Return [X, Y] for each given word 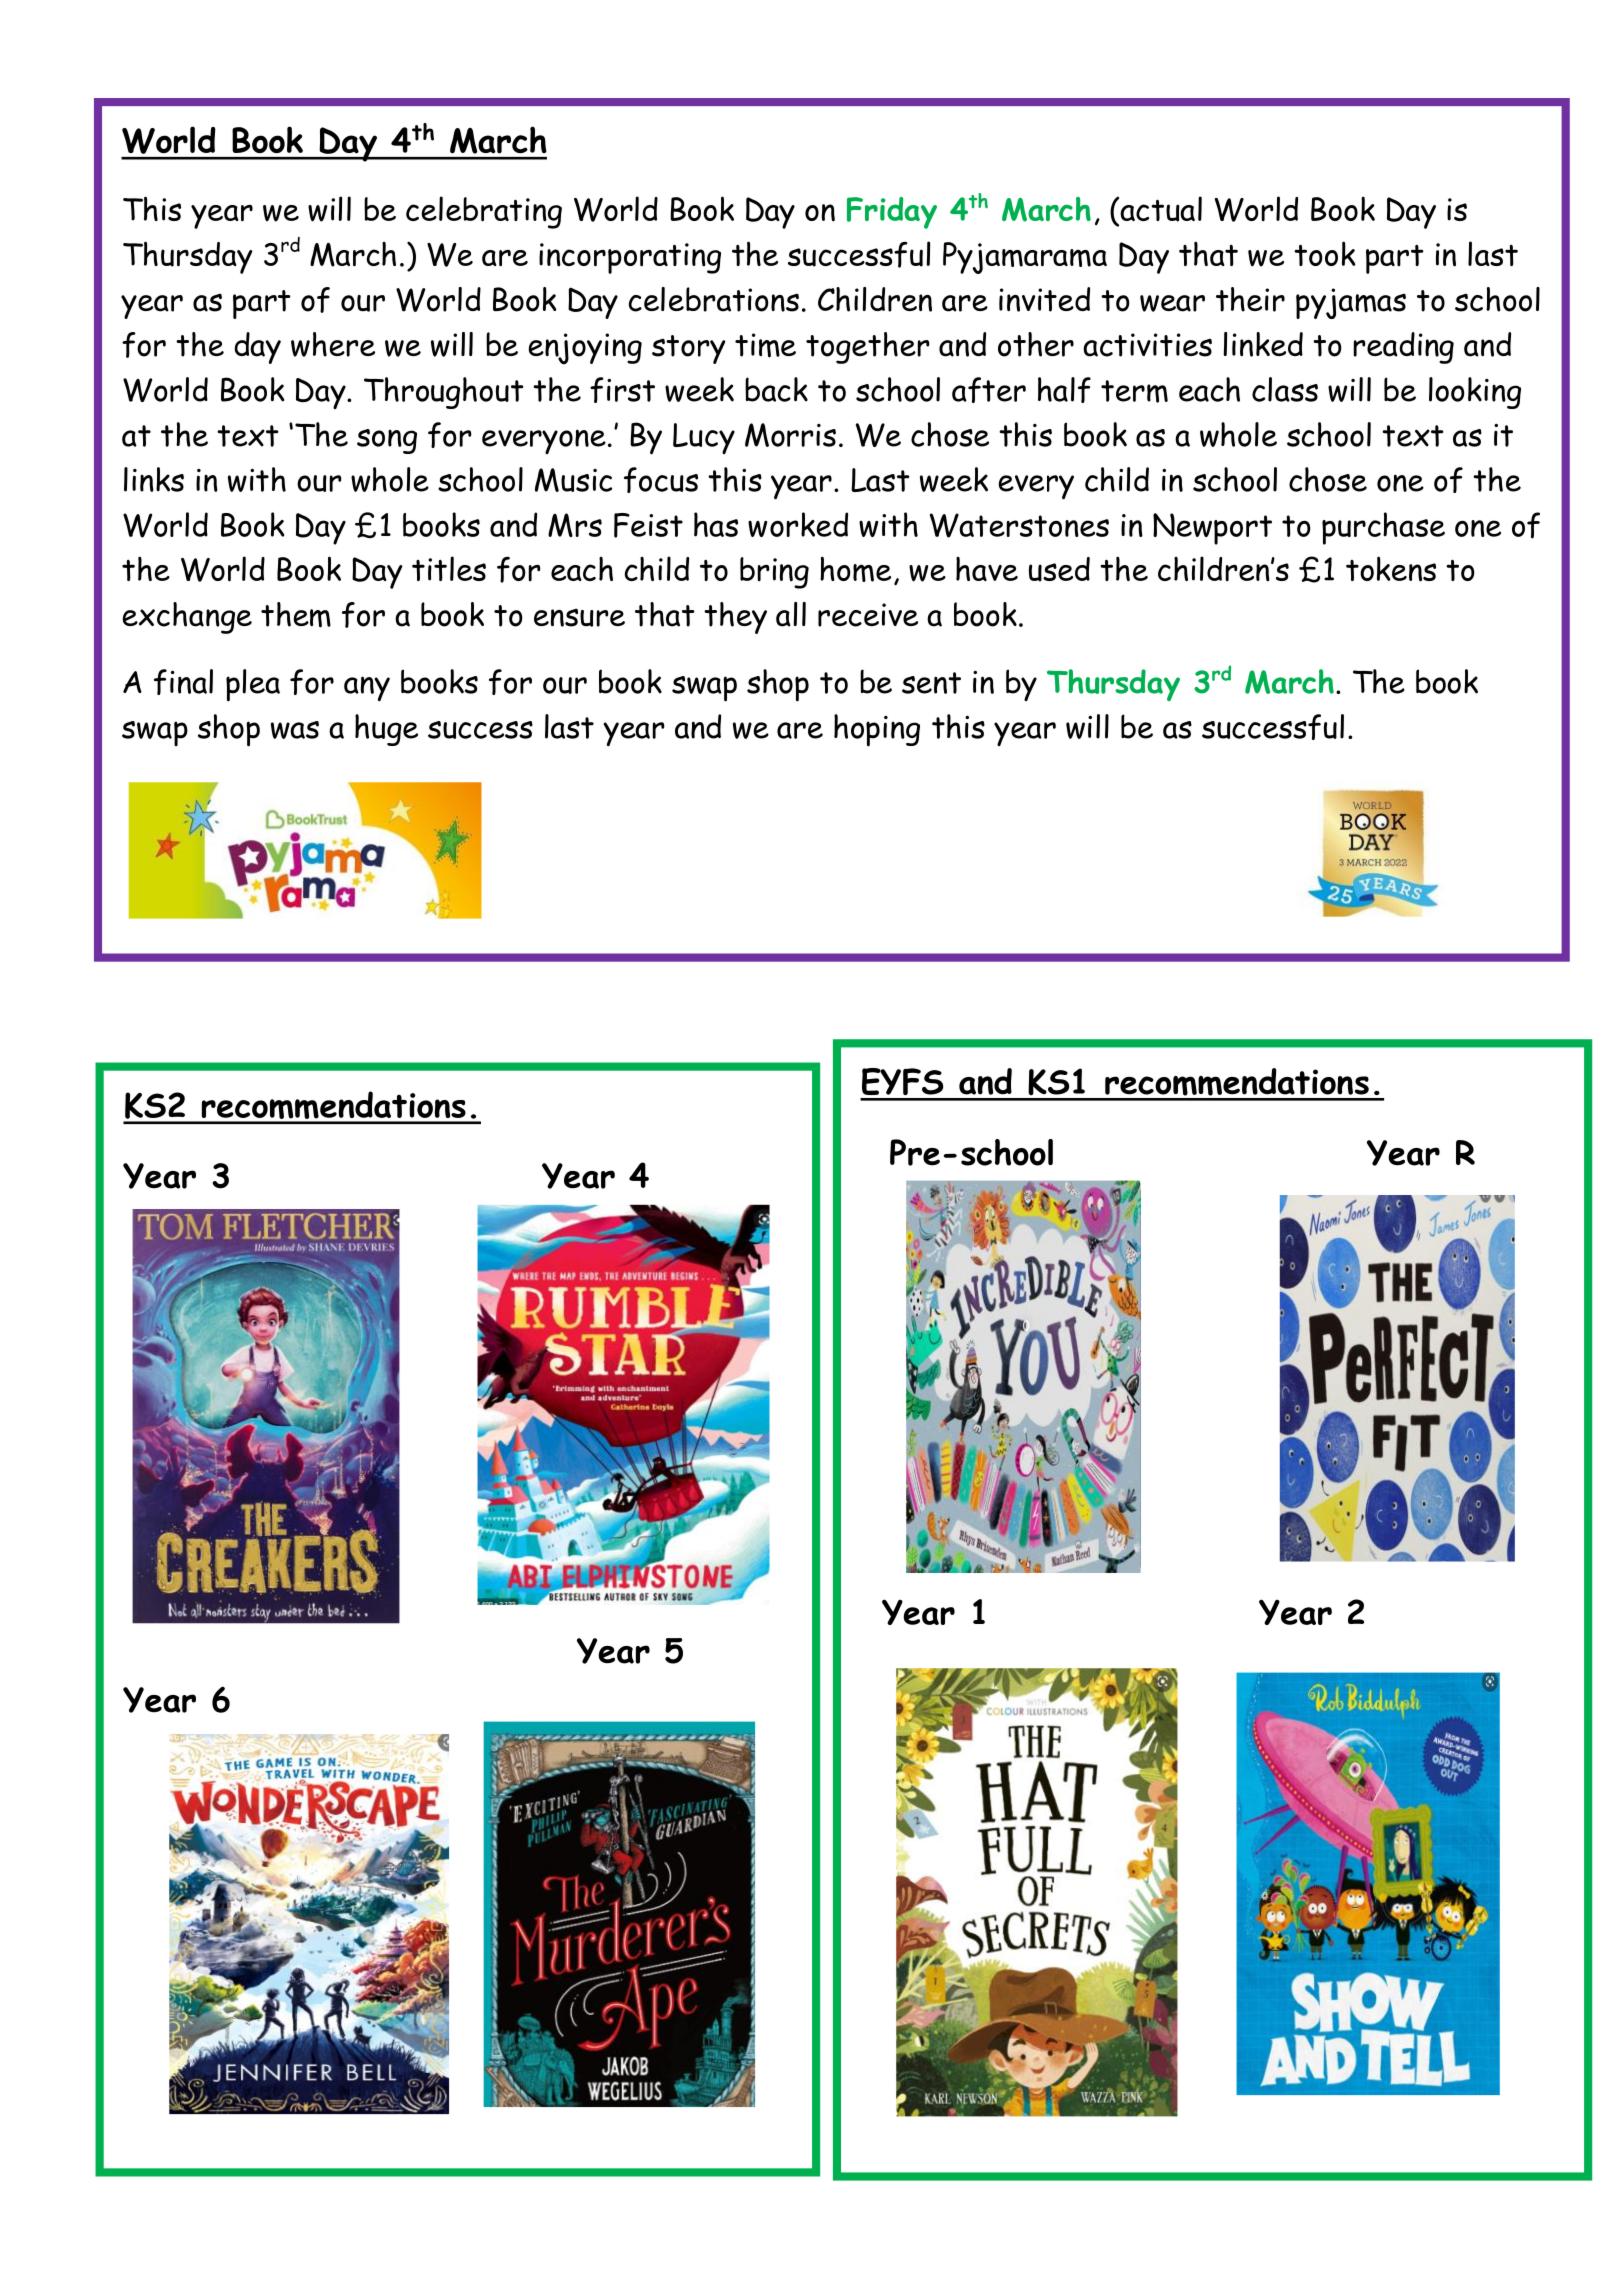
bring [774, 573]
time [765, 345]
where [333, 344]
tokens [1391, 569]
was [295, 730]
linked [1263, 344]
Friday [892, 213]
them [296, 615]
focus [661, 480]
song [387, 441]
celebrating [484, 212]
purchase [1383, 528]
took [1325, 253]
